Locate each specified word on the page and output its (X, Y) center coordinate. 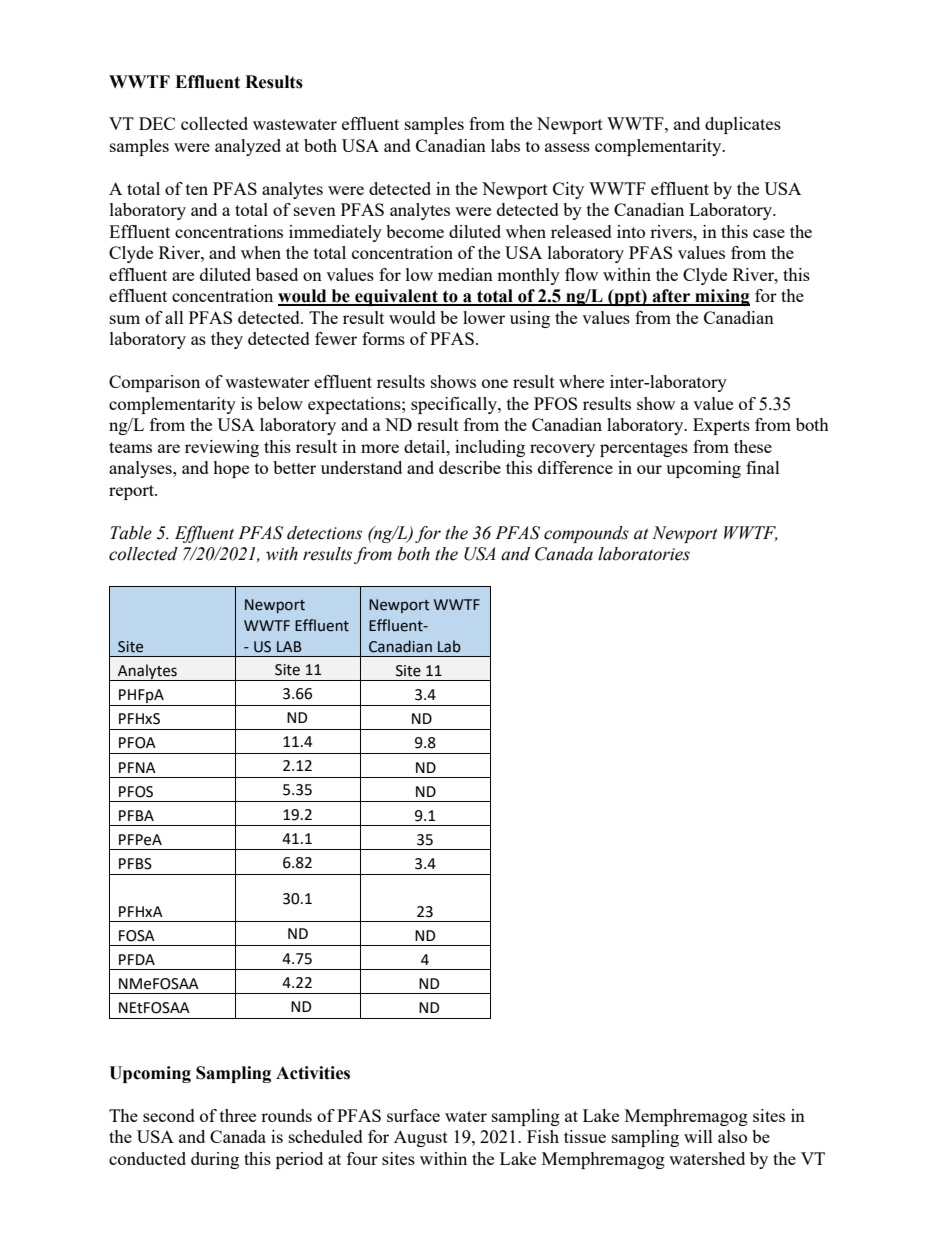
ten (197, 189)
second (169, 1115)
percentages (644, 449)
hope (231, 469)
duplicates (743, 125)
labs (505, 145)
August (421, 1138)
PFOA (137, 743)
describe (470, 467)
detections (324, 533)
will (698, 1136)
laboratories (644, 554)
